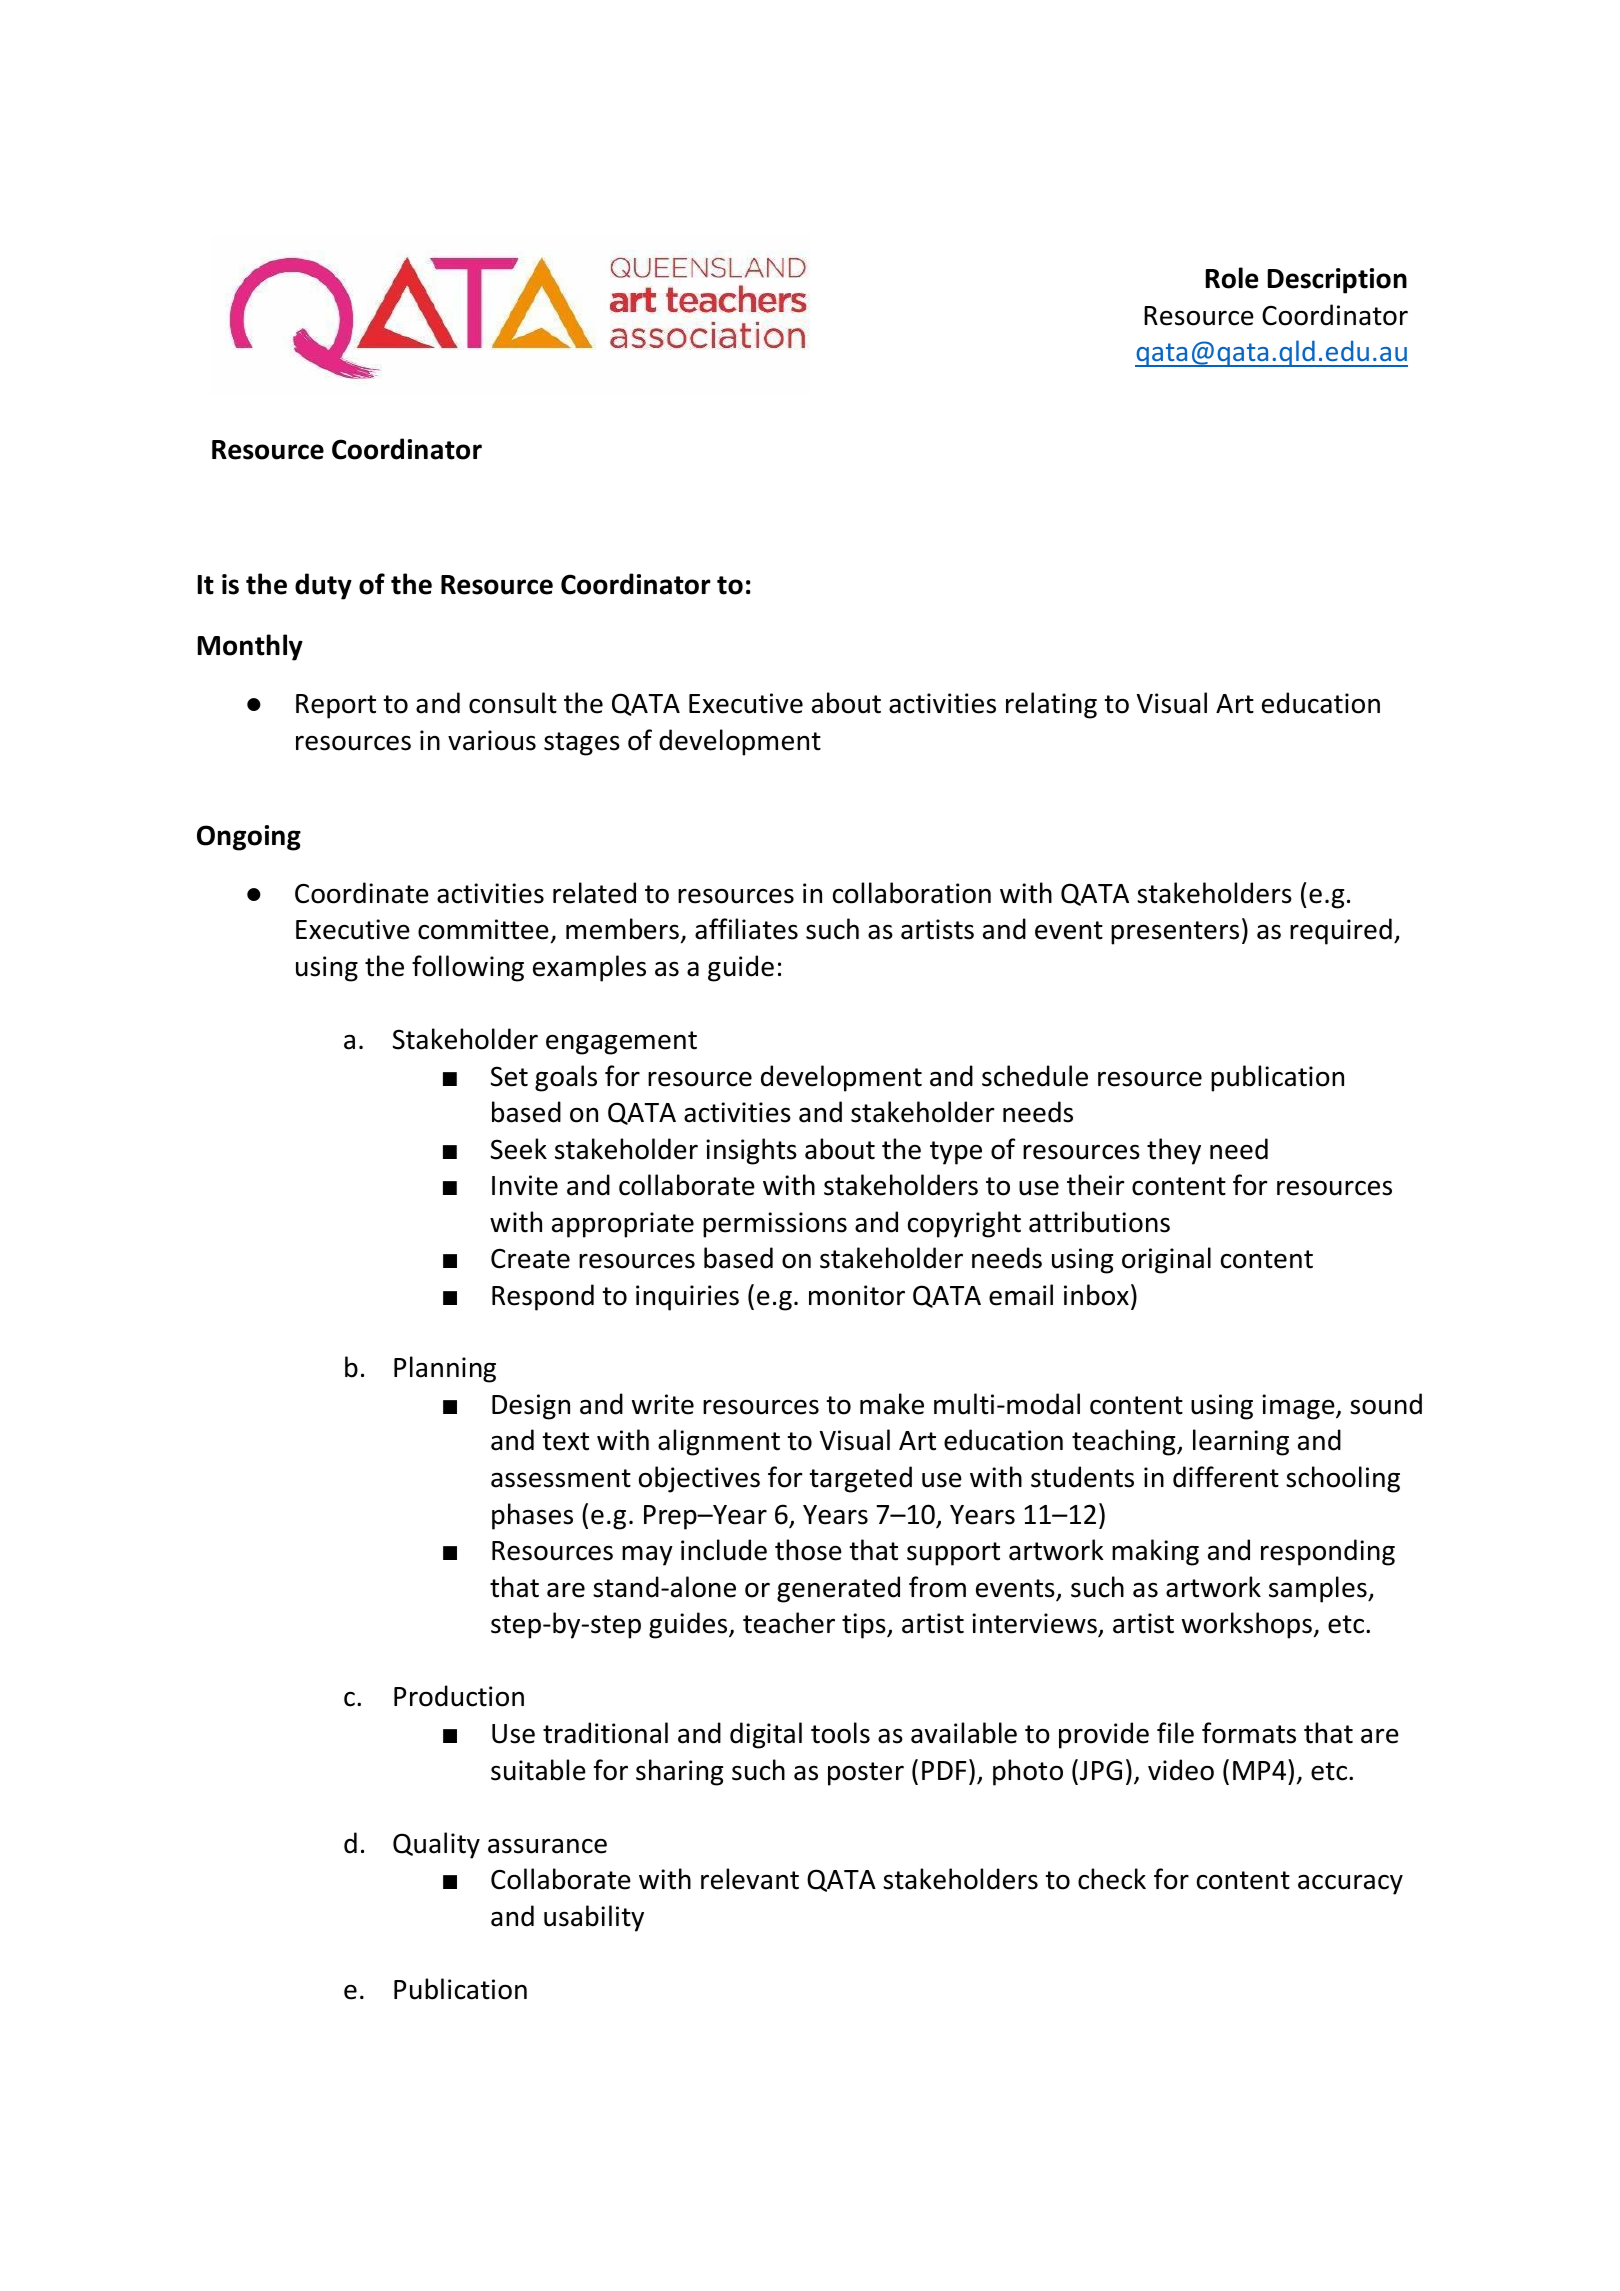 This page has width=1620, height=2291. What do you see at coordinates (530, 1259) in the page?
I see `Create` at bounding box center [530, 1259].
